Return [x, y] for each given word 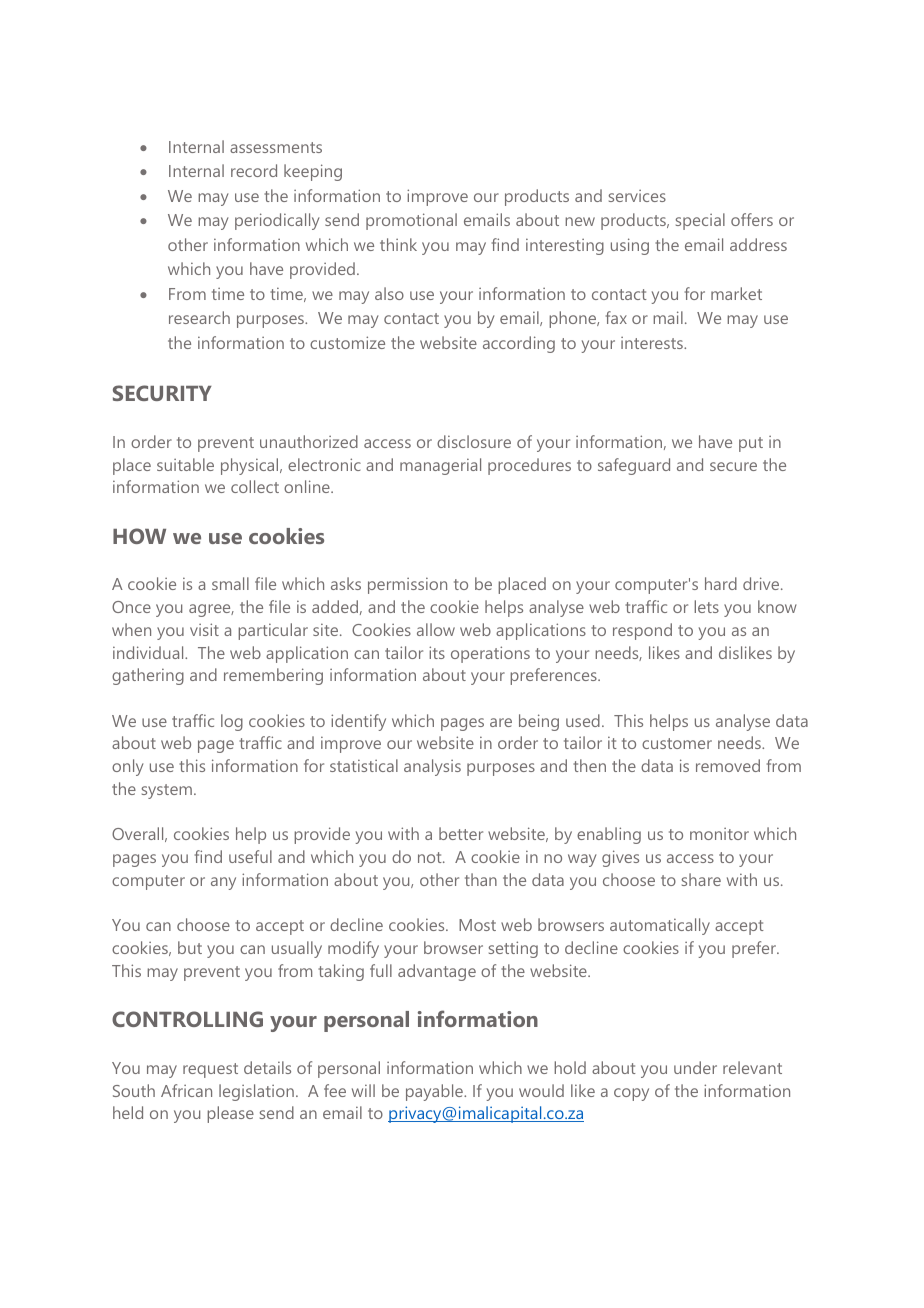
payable [435, 1092]
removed [728, 765]
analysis [432, 767]
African [186, 1090]
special [700, 221]
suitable [185, 464]
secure [733, 466]
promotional [411, 221]
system [168, 791]
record [254, 170]
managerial [440, 466]
